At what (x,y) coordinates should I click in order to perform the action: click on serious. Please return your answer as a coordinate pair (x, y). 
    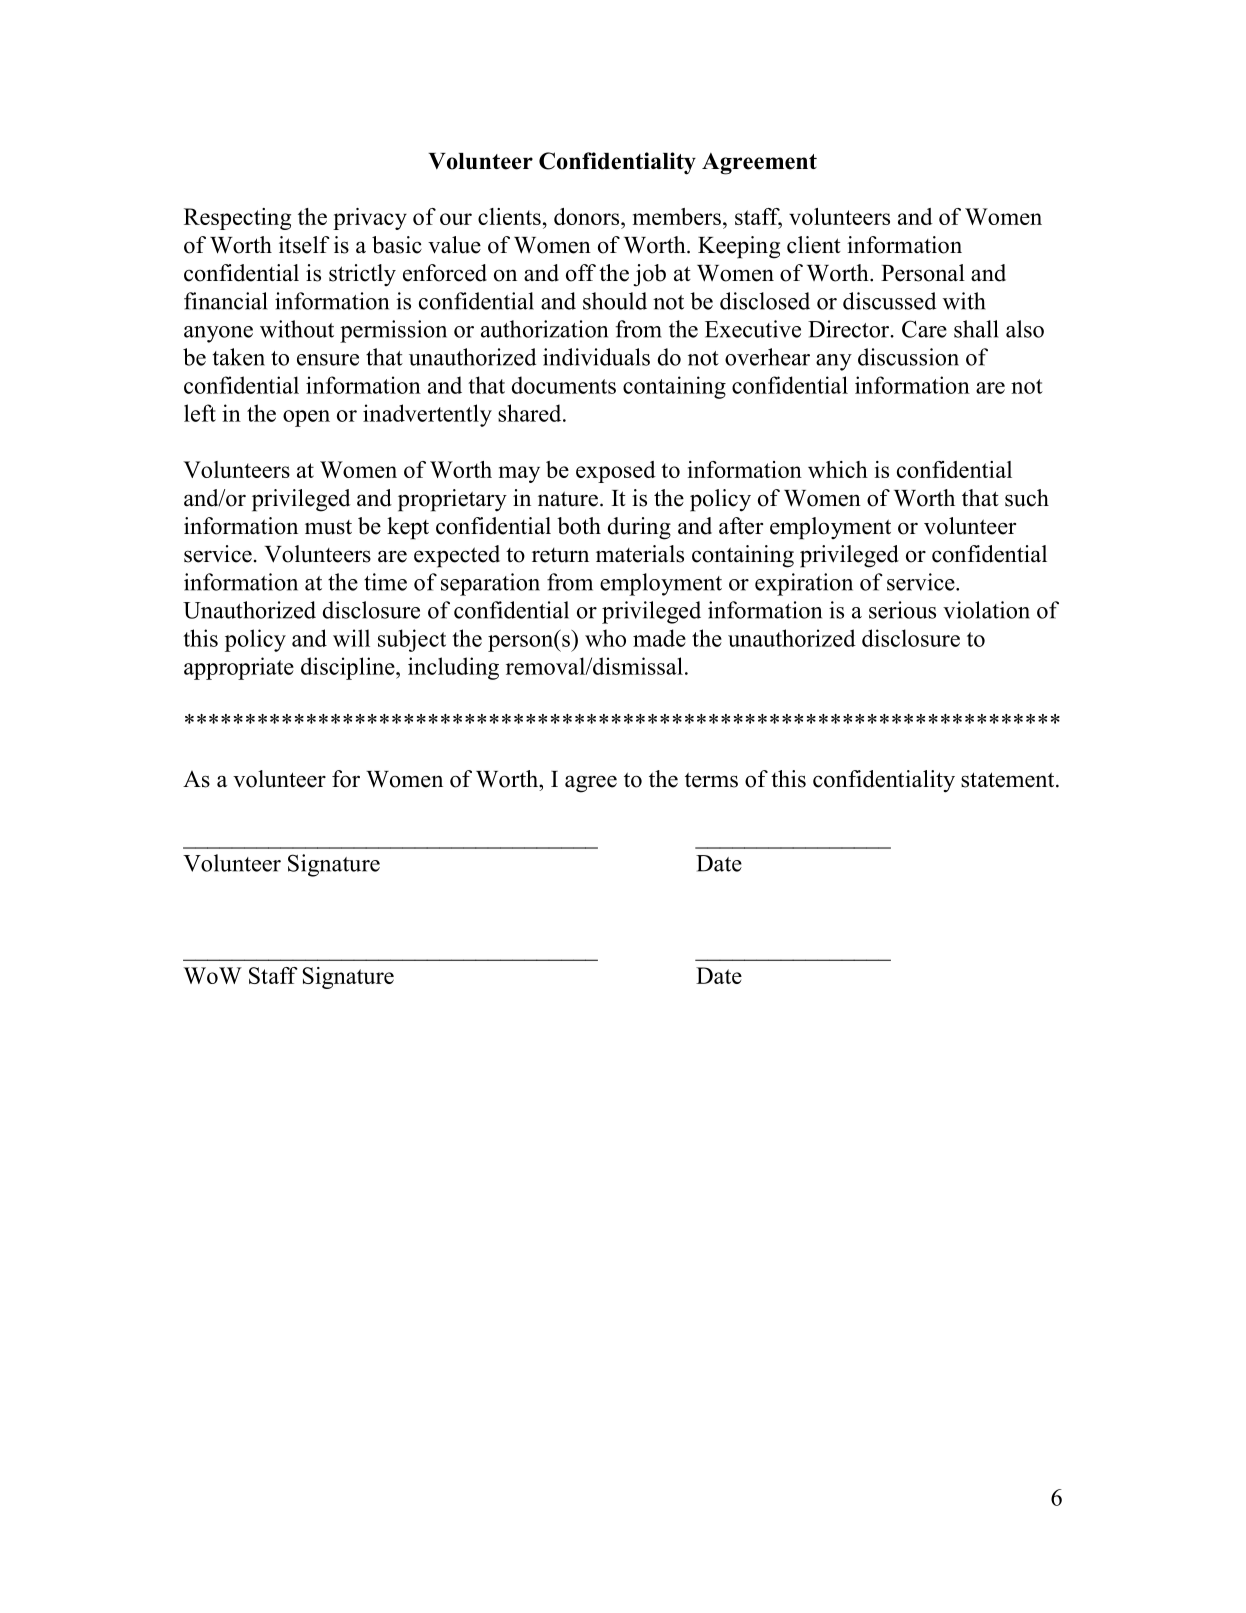
    Looking at the image, I should click on (902, 610).
